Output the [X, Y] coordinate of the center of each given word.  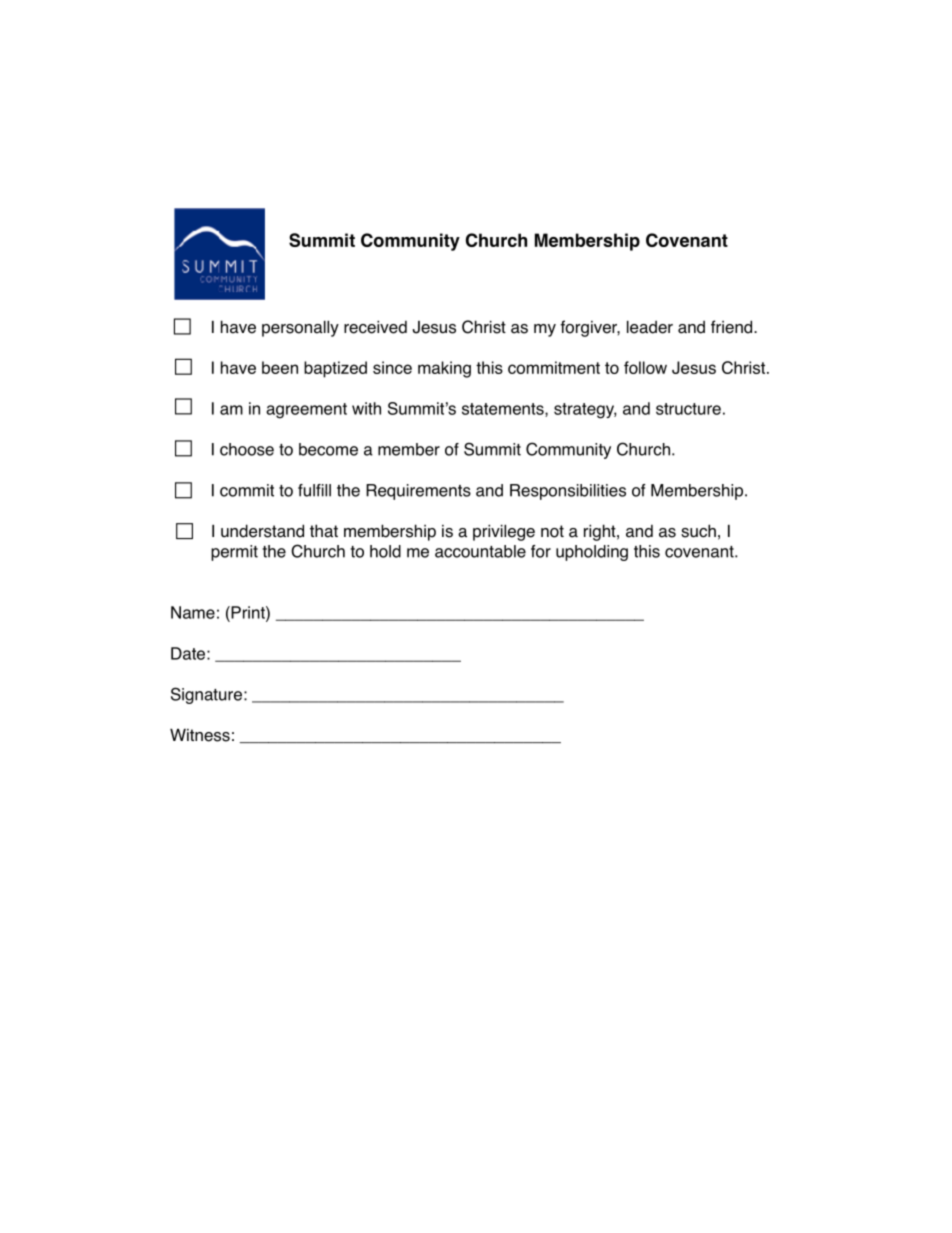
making [444, 369]
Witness [200, 735]
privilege [504, 533]
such [698, 531]
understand [262, 531]
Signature [206, 695]
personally [300, 329]
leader [650, 327]
